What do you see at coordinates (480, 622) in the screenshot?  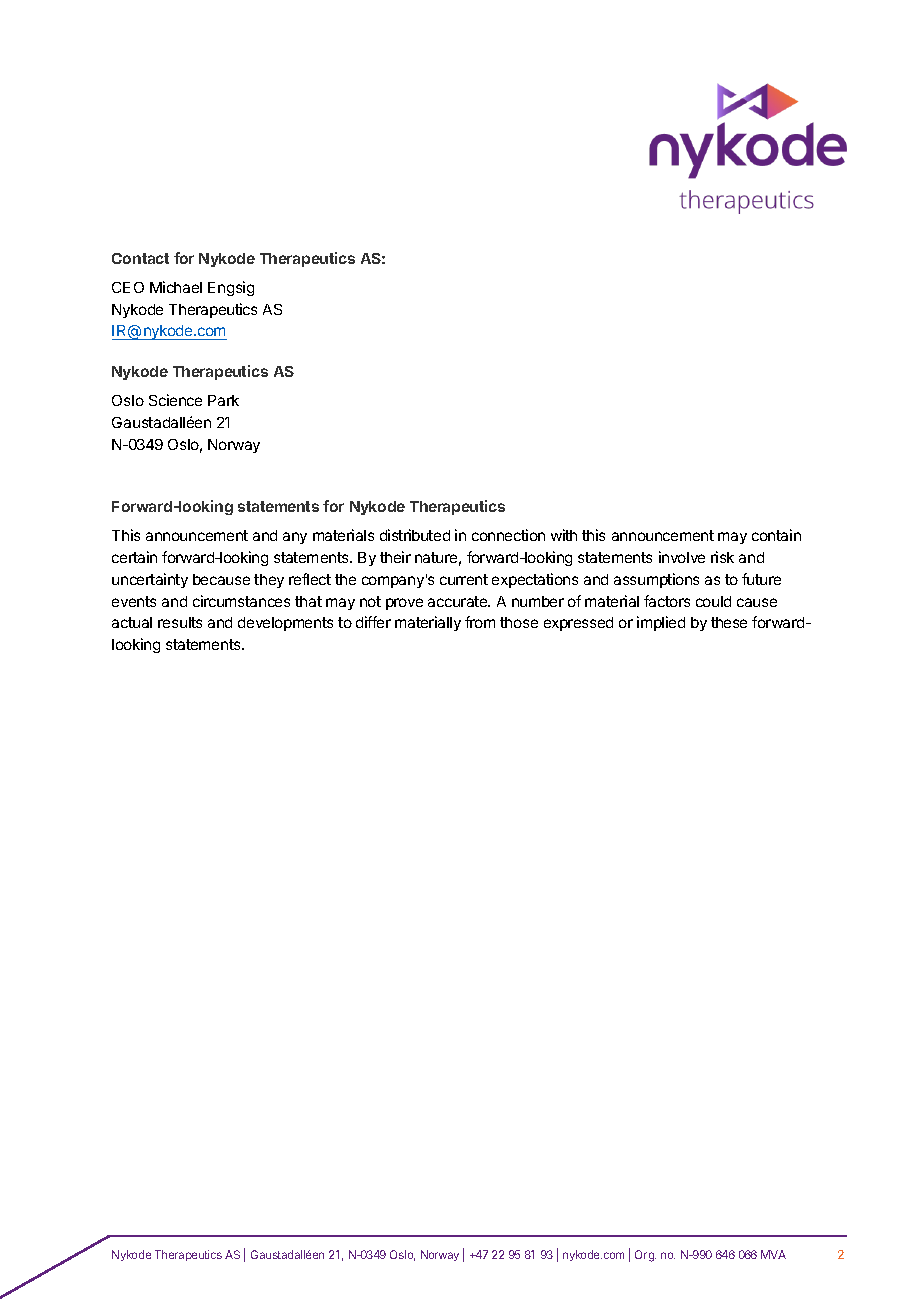 I see `from` at bounding box center [480, 622].
